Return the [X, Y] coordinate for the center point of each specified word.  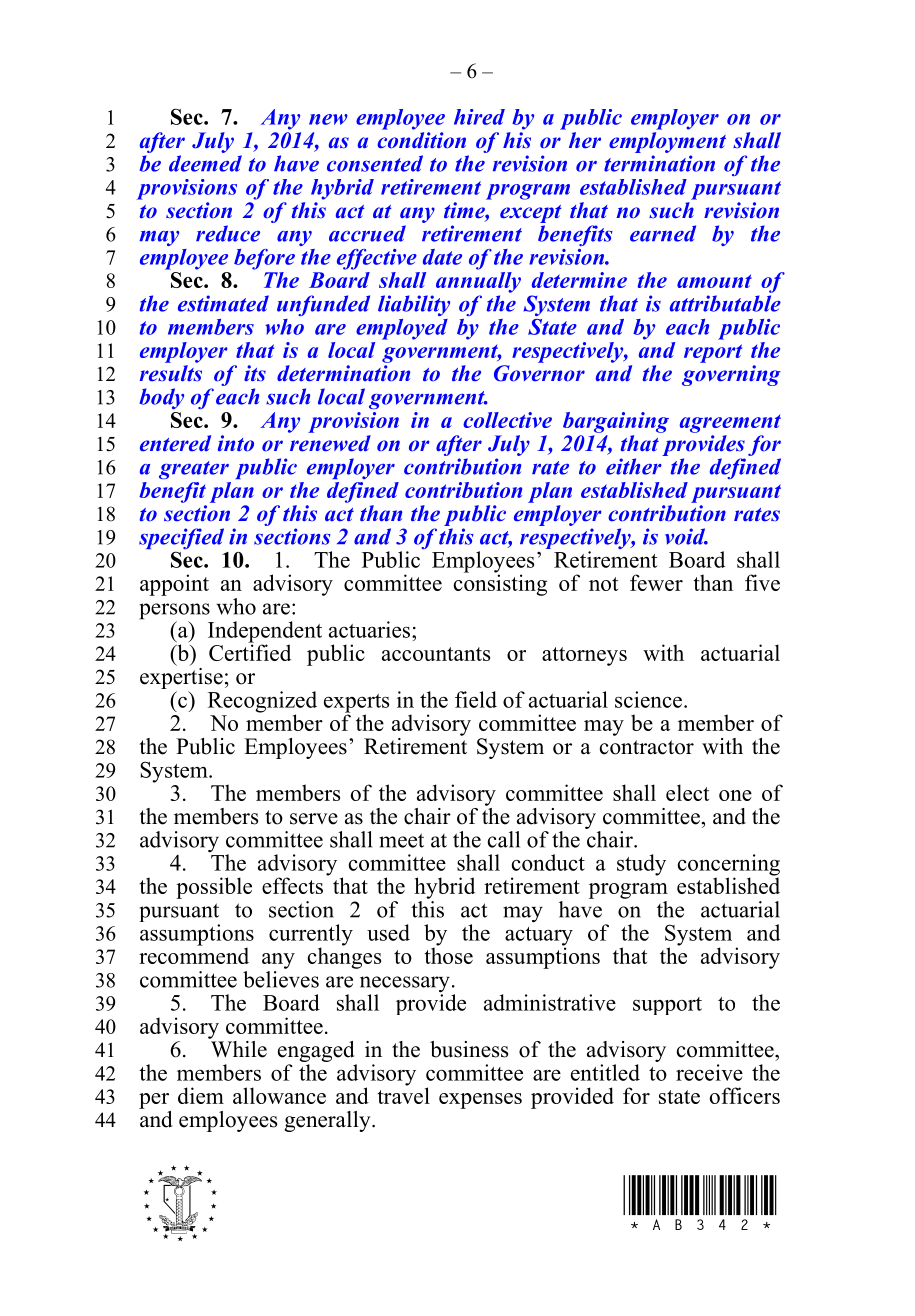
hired [479, 117]
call [504, 839]
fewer [656, 582]
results [171, 373]
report [713, 353]
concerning [729, 866]
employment [667, 142]
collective [507, 420]
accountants [436, 654]
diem [201, 1095]
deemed [205, 163]
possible [214, 888]
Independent [265, 633]
